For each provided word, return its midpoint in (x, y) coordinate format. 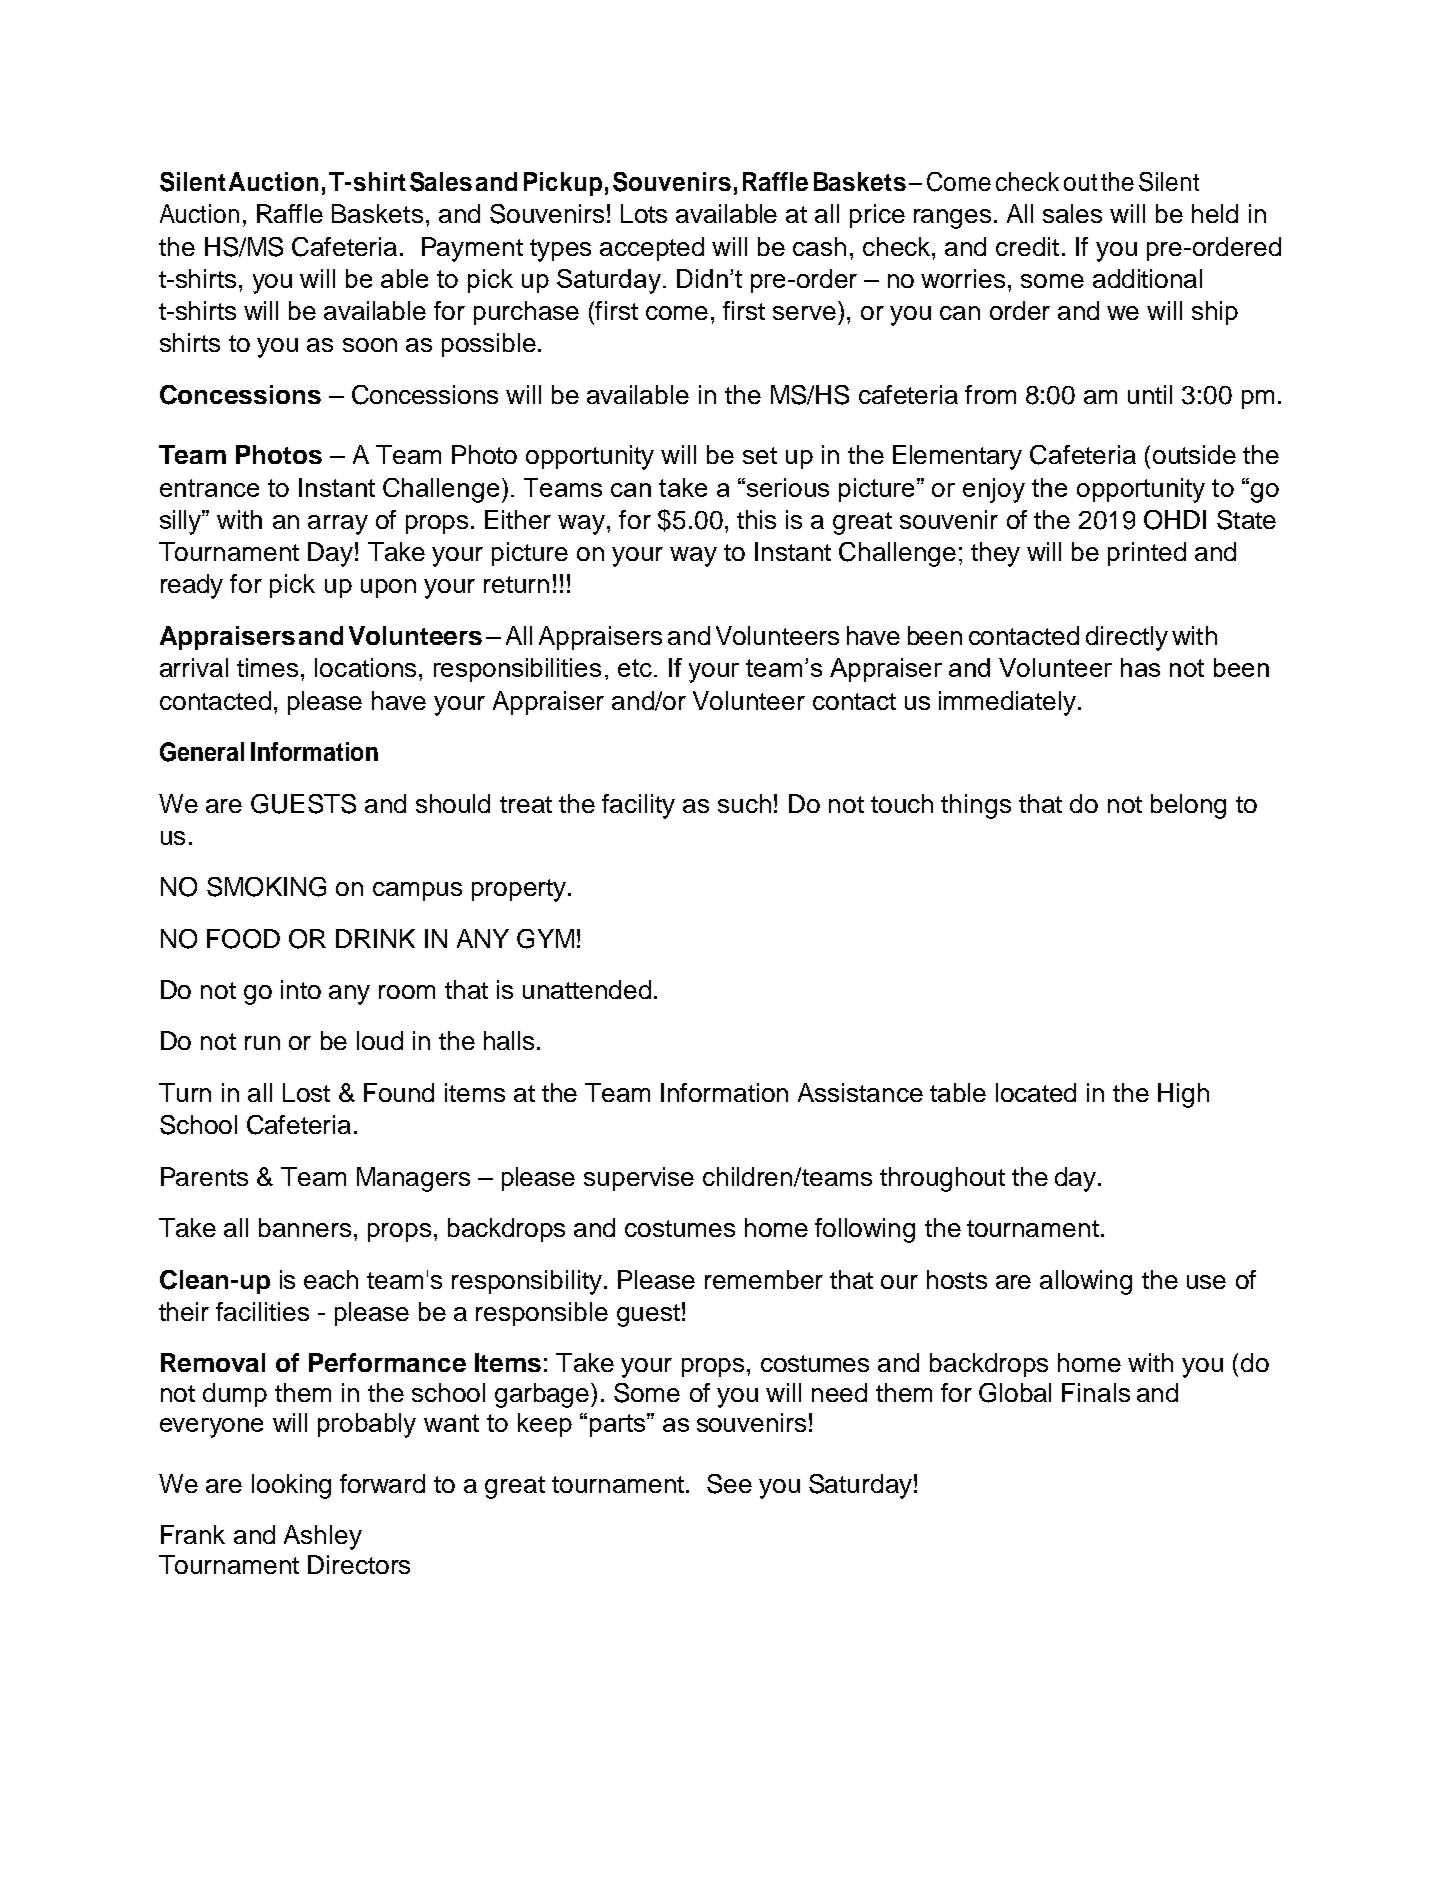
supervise (639, 1179)
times (267, 667)
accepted (652, 249)
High (1183, 1095)
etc (635, 668)
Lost (306, 1092)
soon (370, 345)
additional (1147, 278)
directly (1127, 638)
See (729, 1484)
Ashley (323, 1537)
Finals (1096, 1392)
